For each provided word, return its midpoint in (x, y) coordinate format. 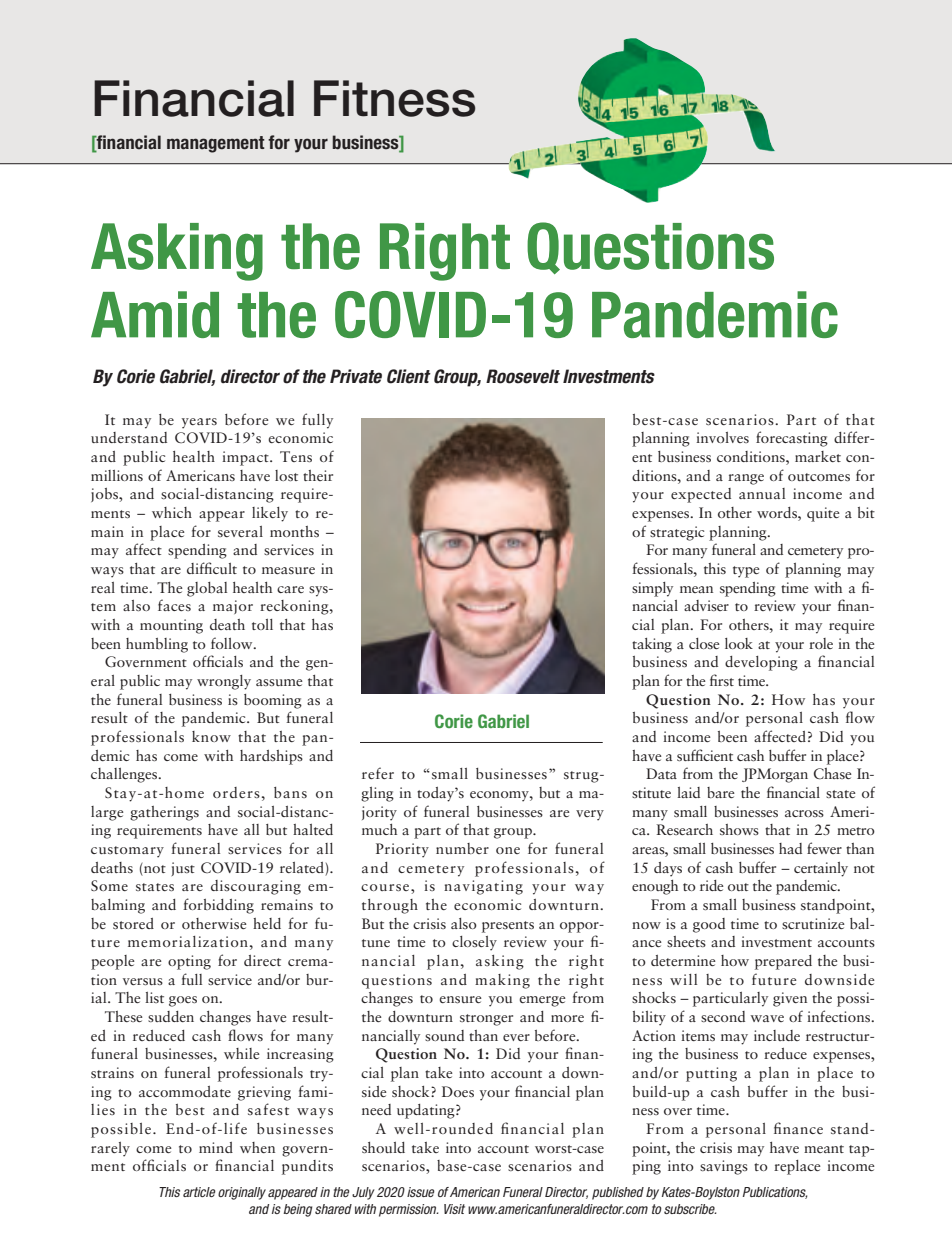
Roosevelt (523, 376)
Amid (155, 314)
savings (724, 1167)
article (199, 1192)
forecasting (792, 439)
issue (420, 1192)
